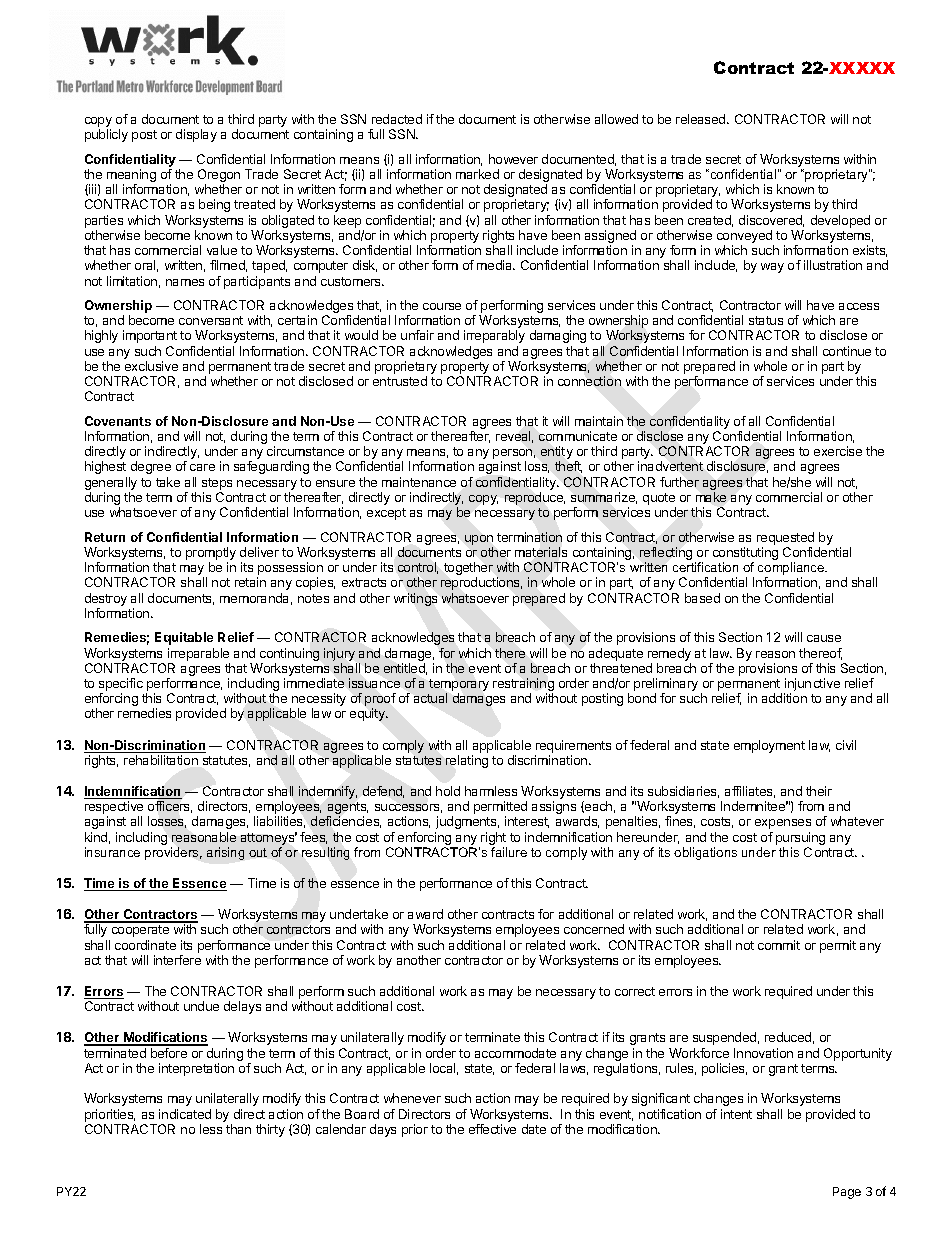 The height and width of the screenshot is (1233, 952). I want to click on temporary, so click(459, 686).
